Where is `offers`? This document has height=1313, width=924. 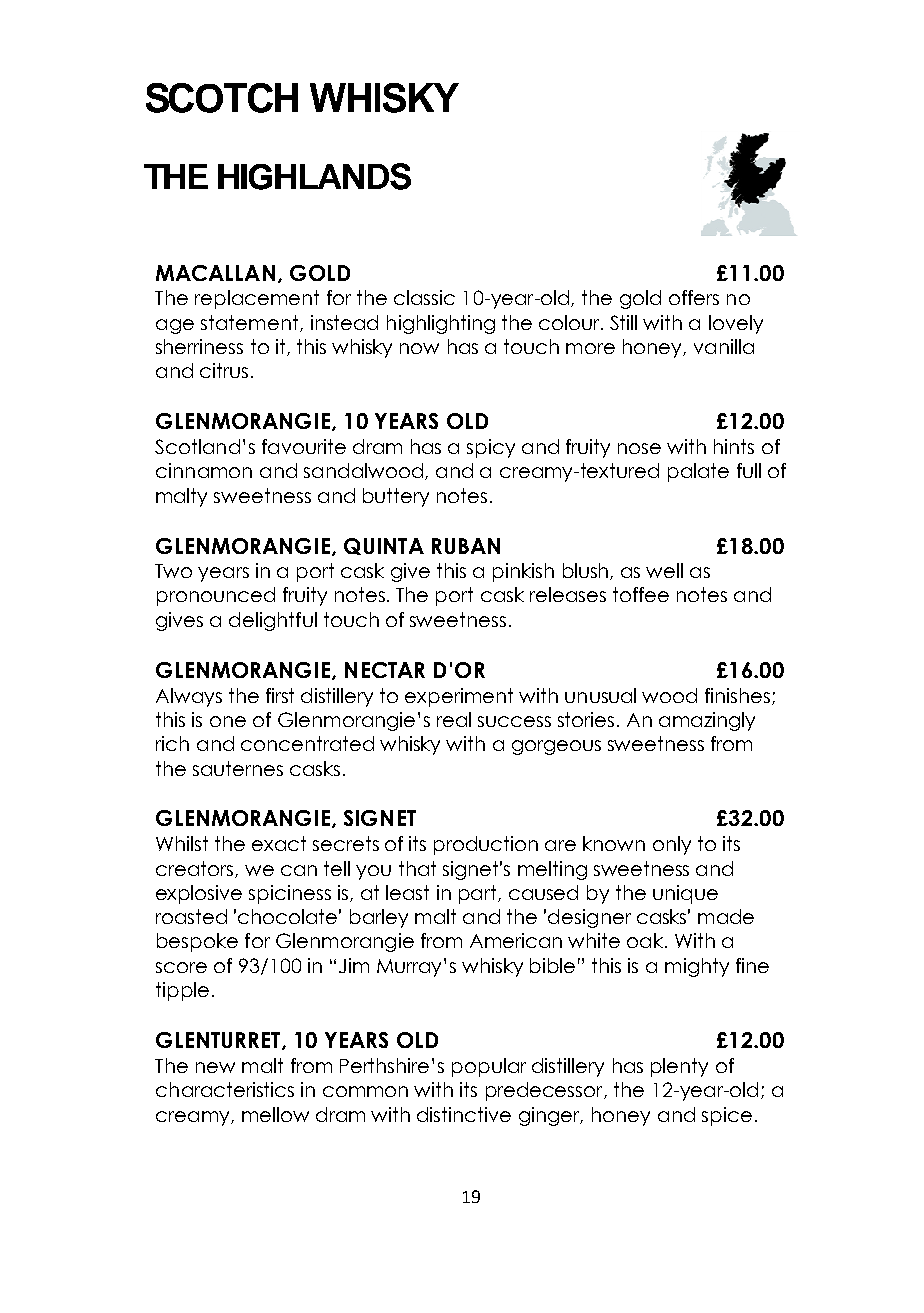 offers is located at coordinates (694, 297).
